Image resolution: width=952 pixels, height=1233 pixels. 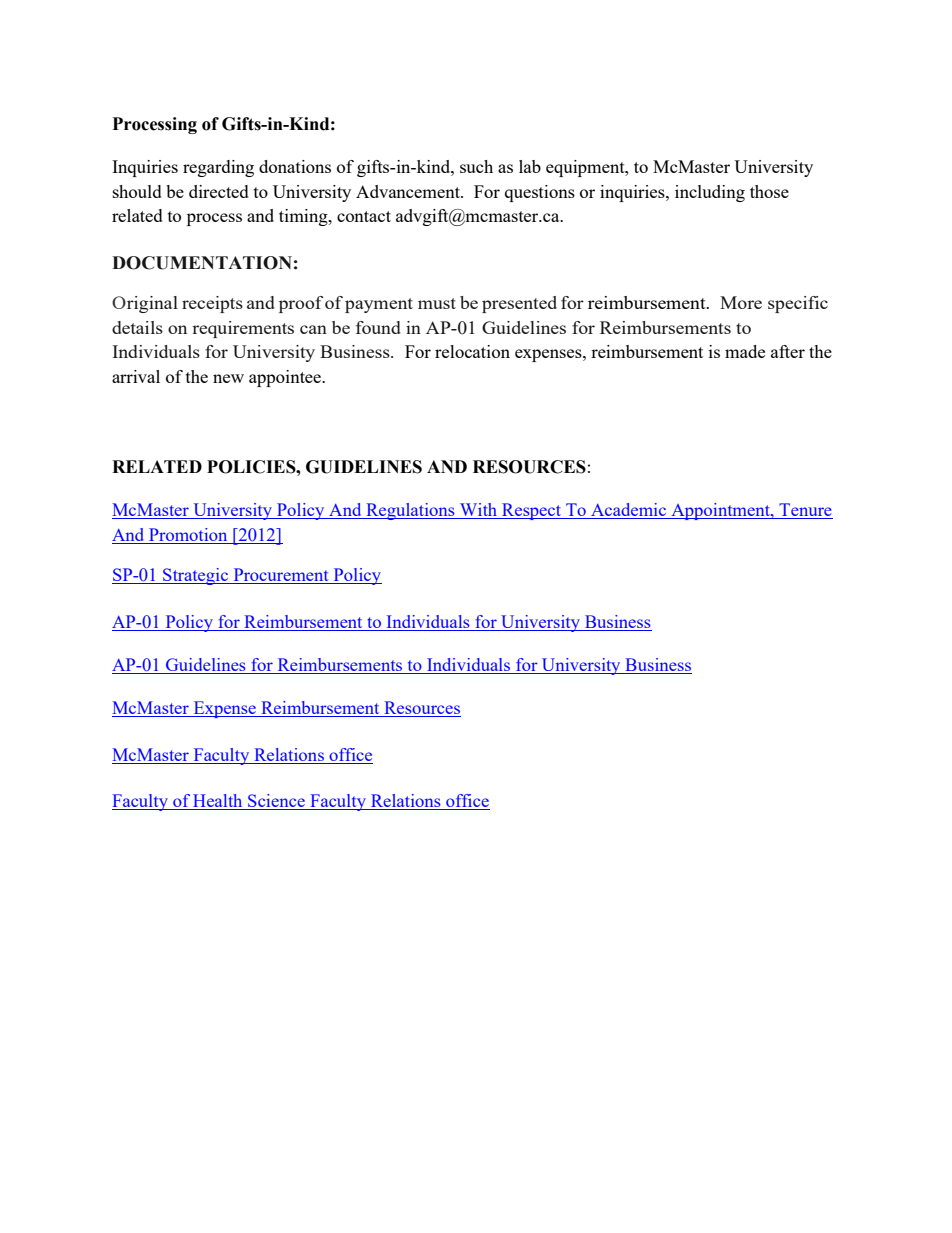 What do you see at coordinates (188, 536) in the page?
I see `Promotion` at bounding box center [188, 536].
